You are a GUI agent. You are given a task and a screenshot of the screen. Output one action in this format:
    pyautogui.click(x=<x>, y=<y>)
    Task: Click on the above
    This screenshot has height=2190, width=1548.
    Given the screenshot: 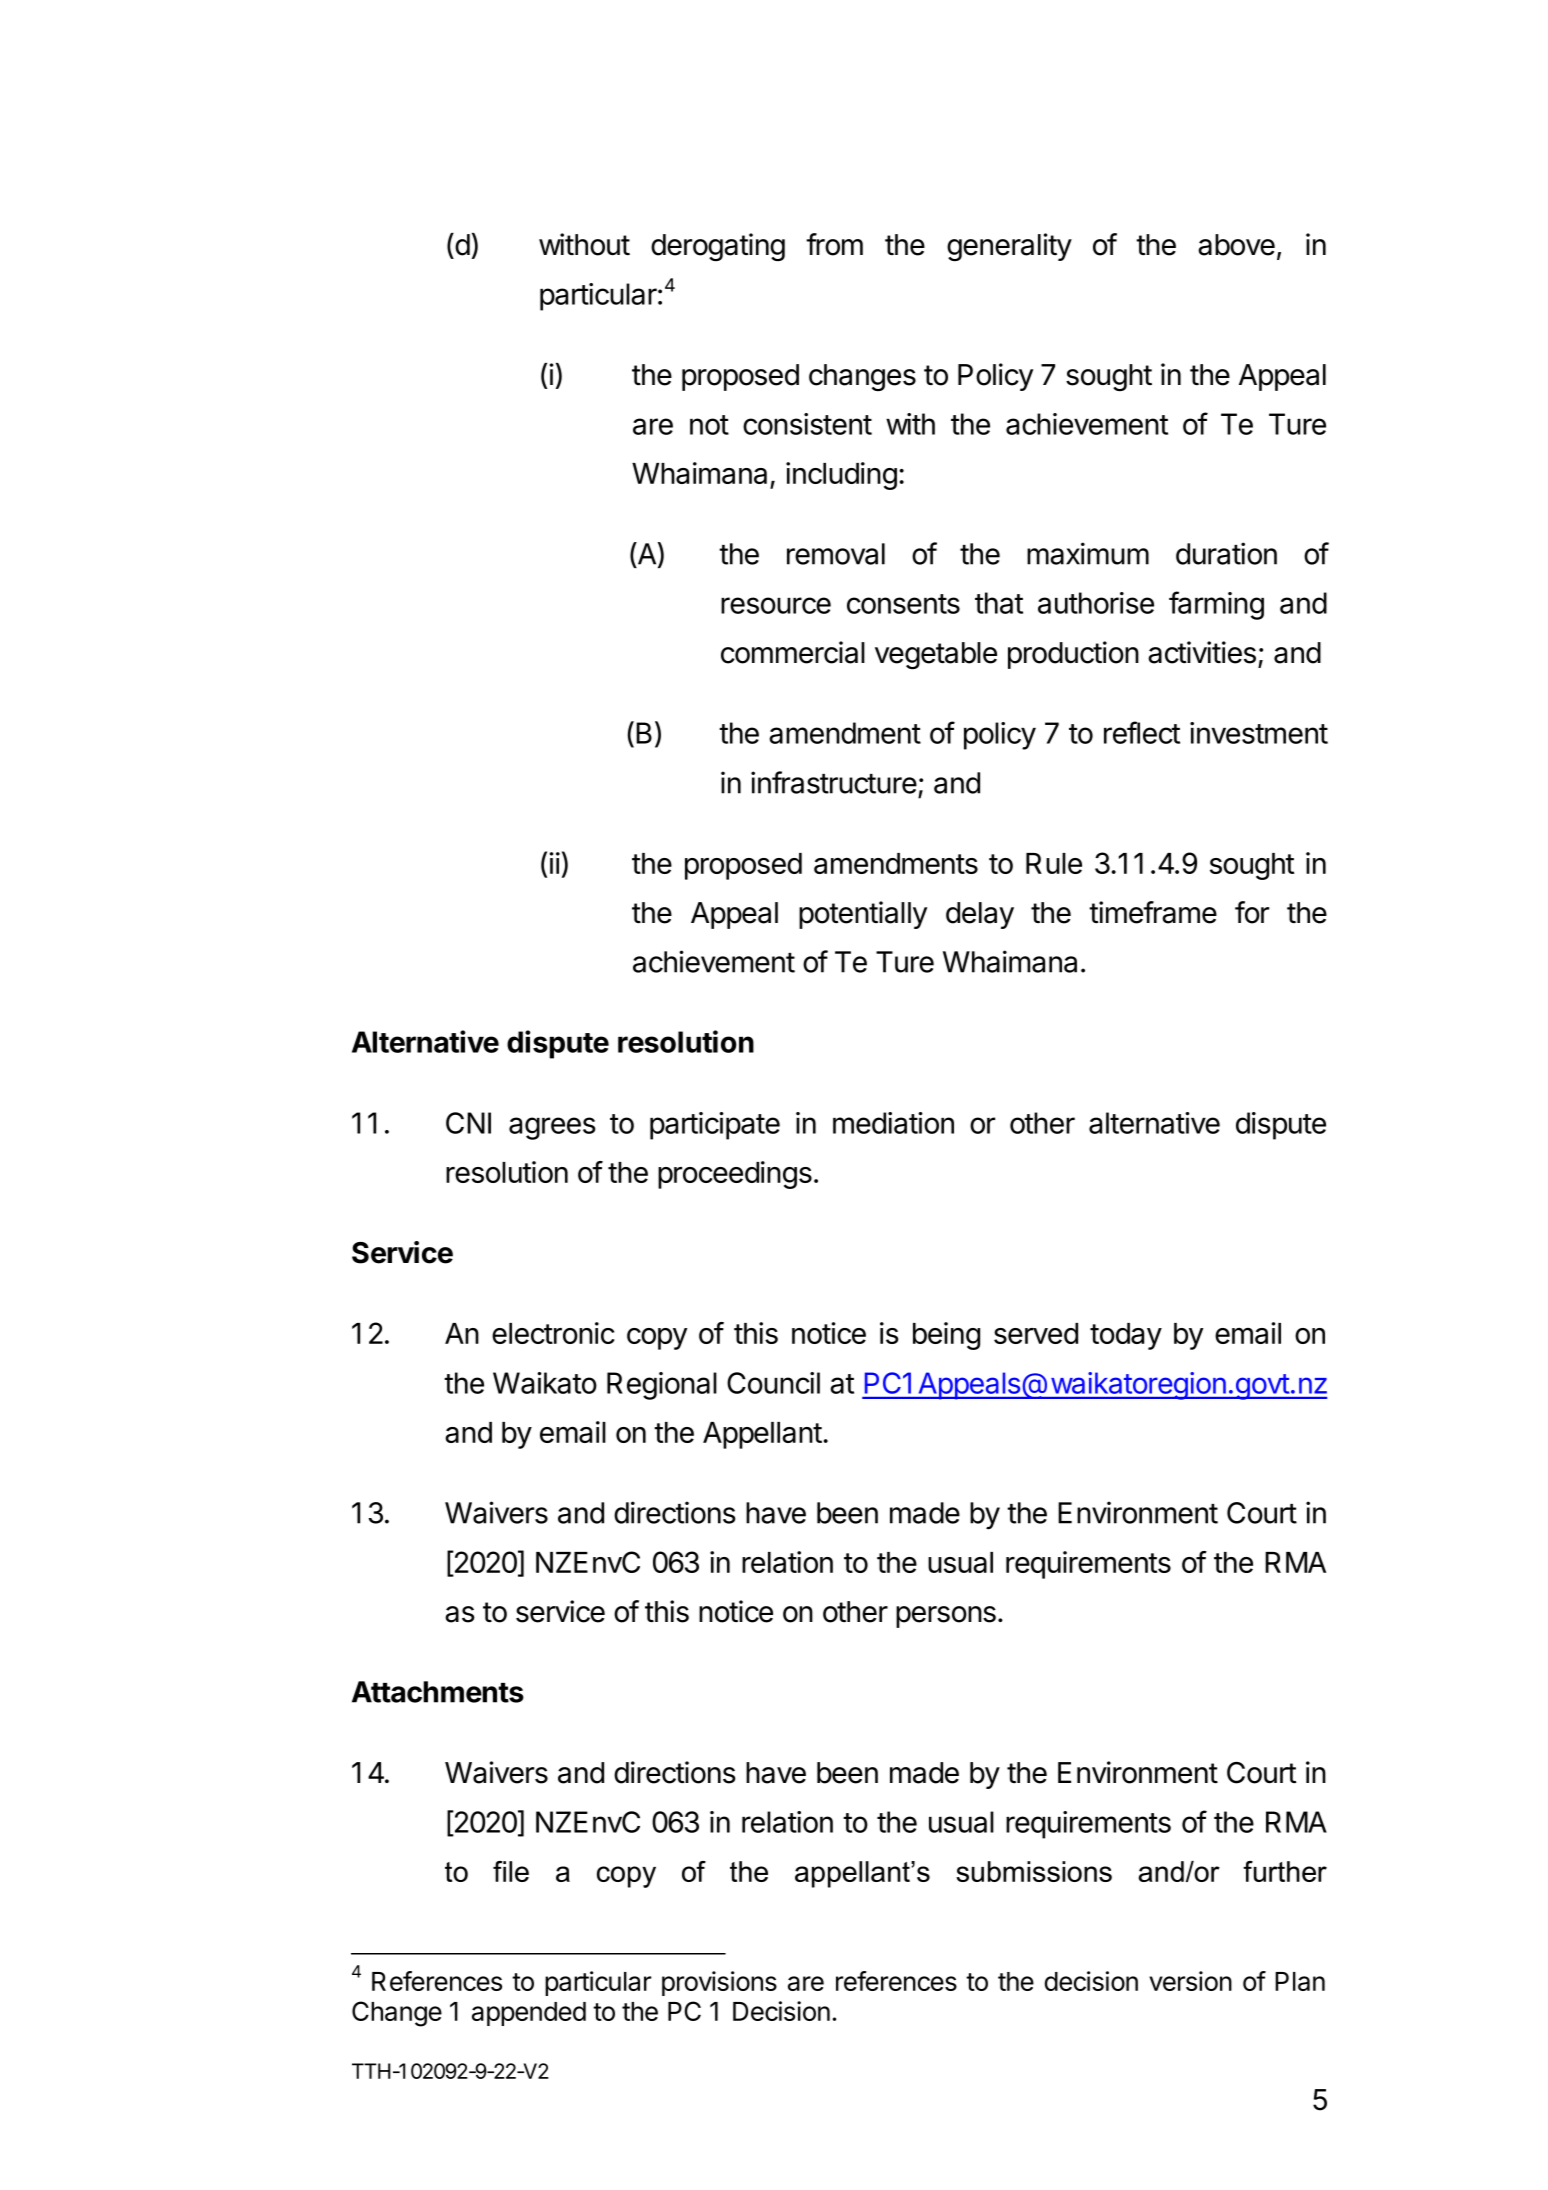 What is the action you would take?
    pyautogui.click(x=1236, y=245)
